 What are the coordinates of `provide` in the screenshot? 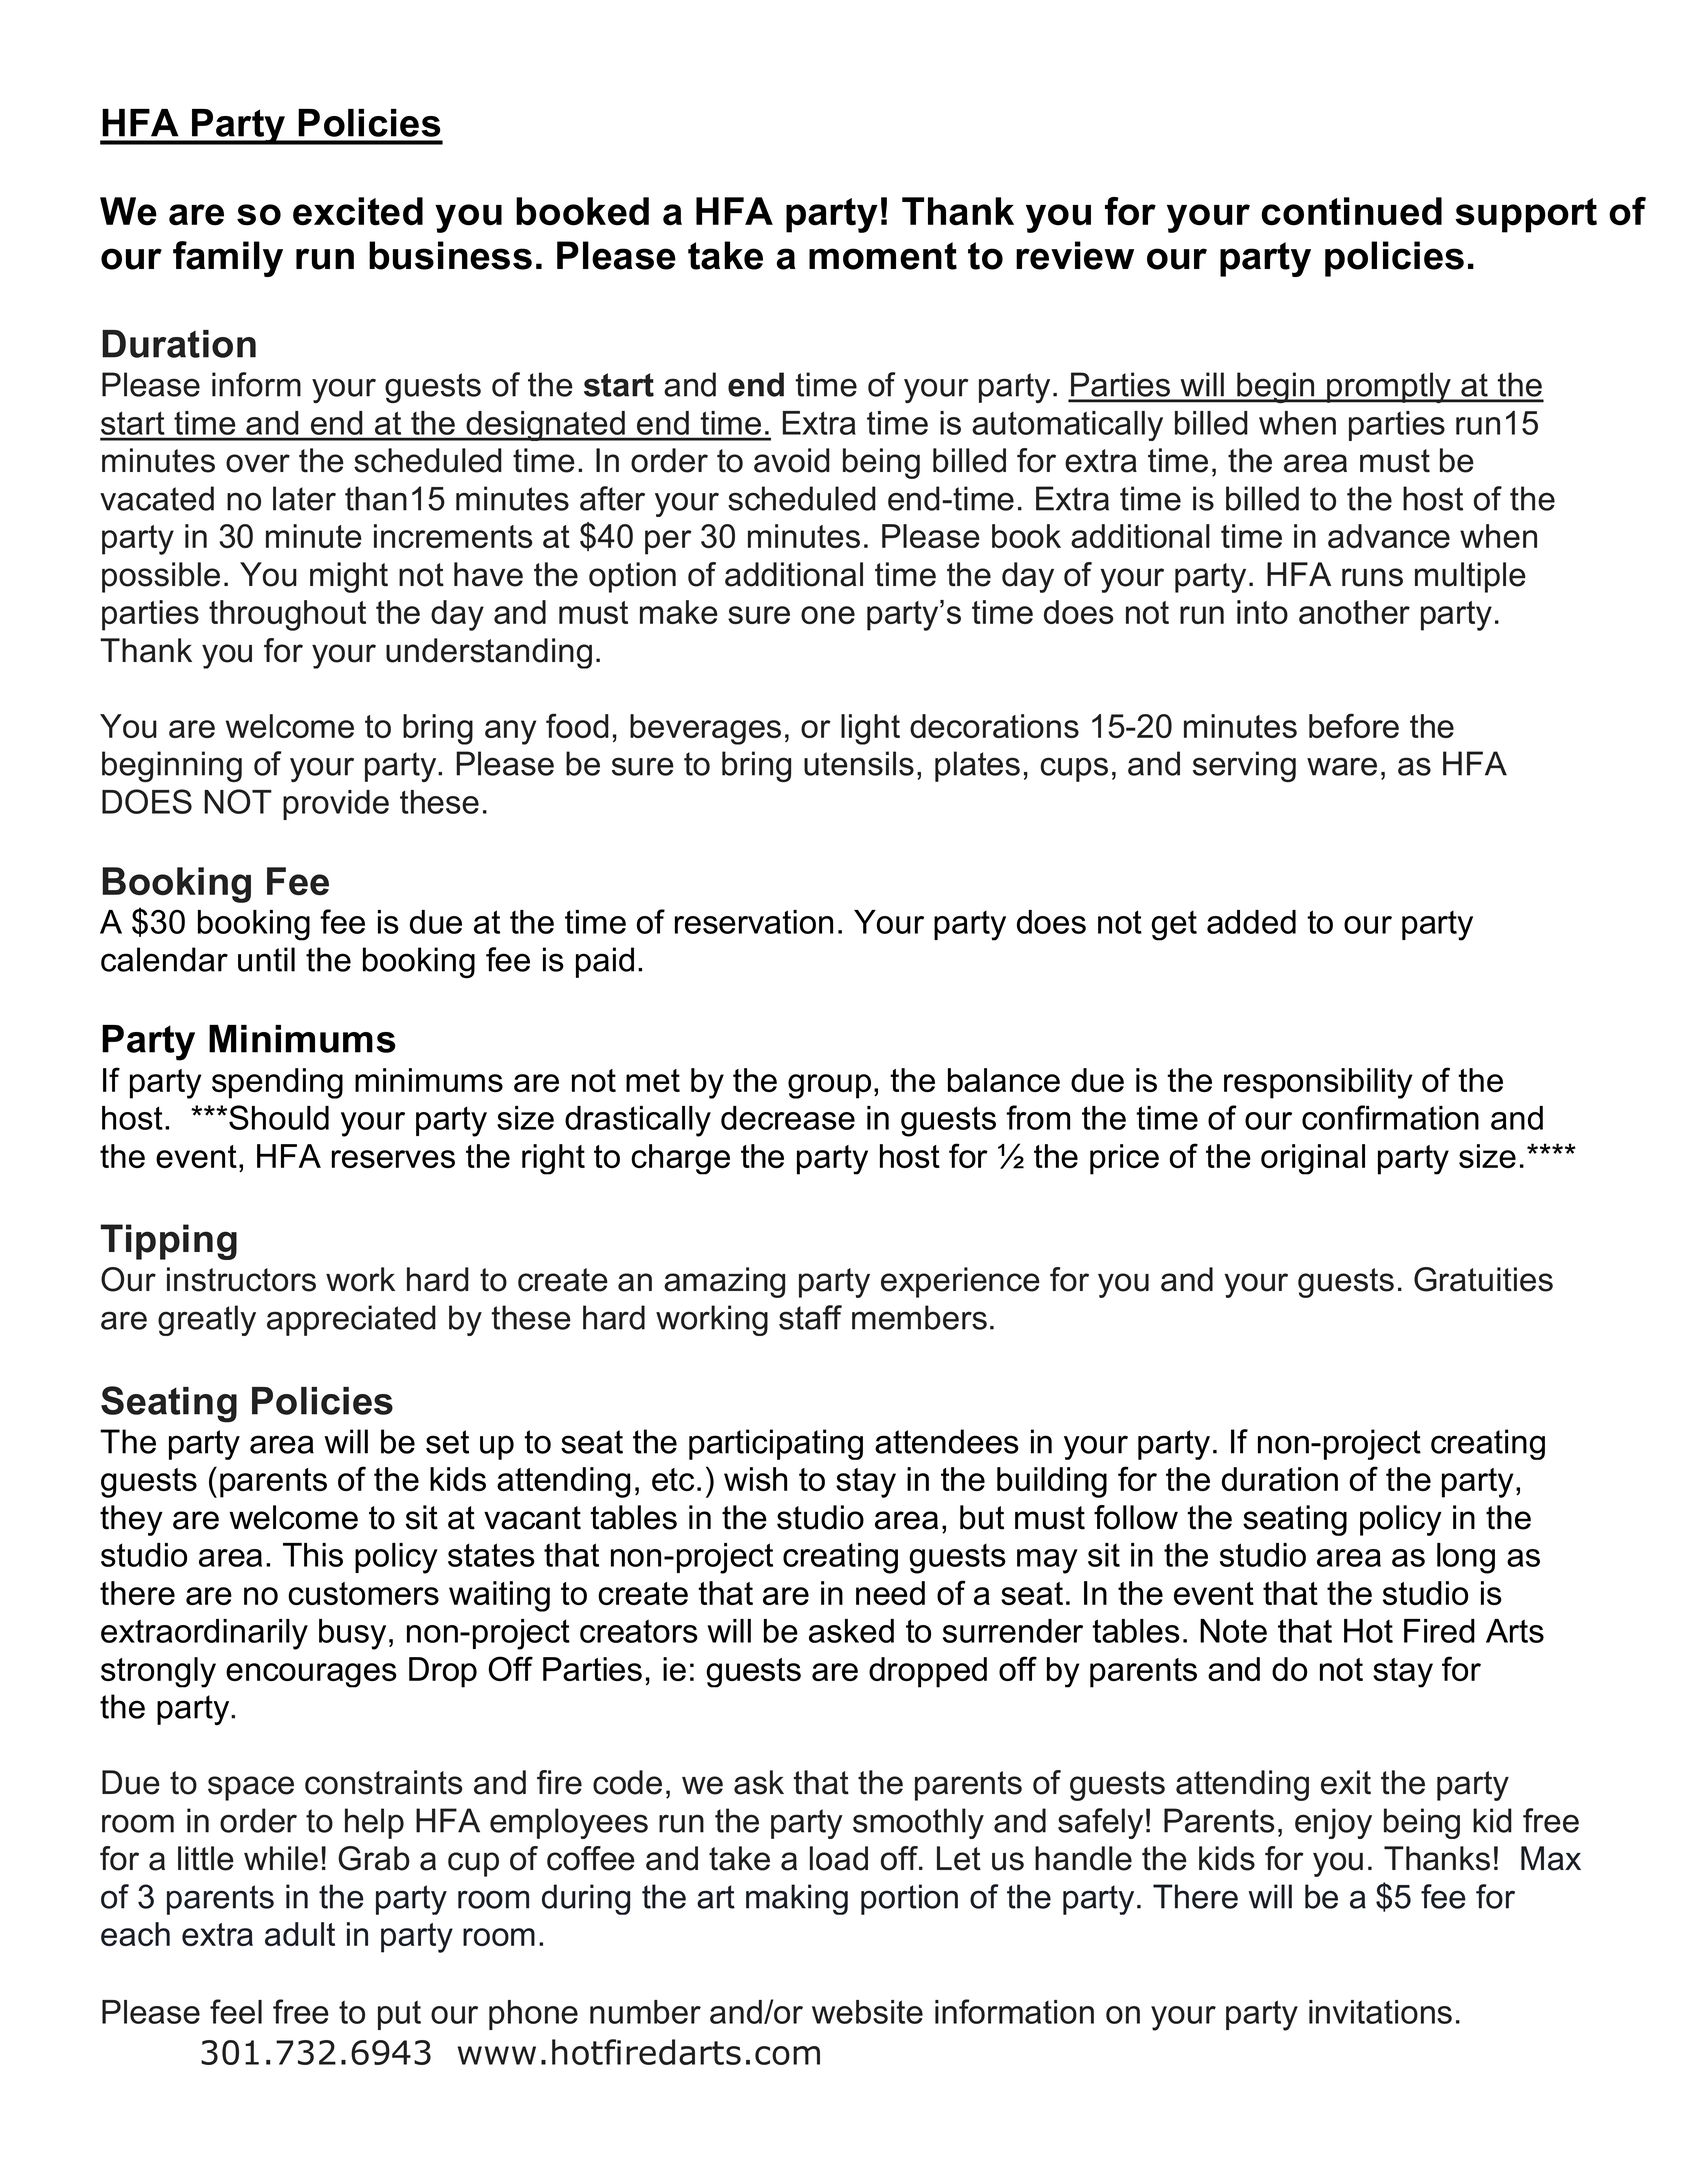 It's located at (336, 805).
